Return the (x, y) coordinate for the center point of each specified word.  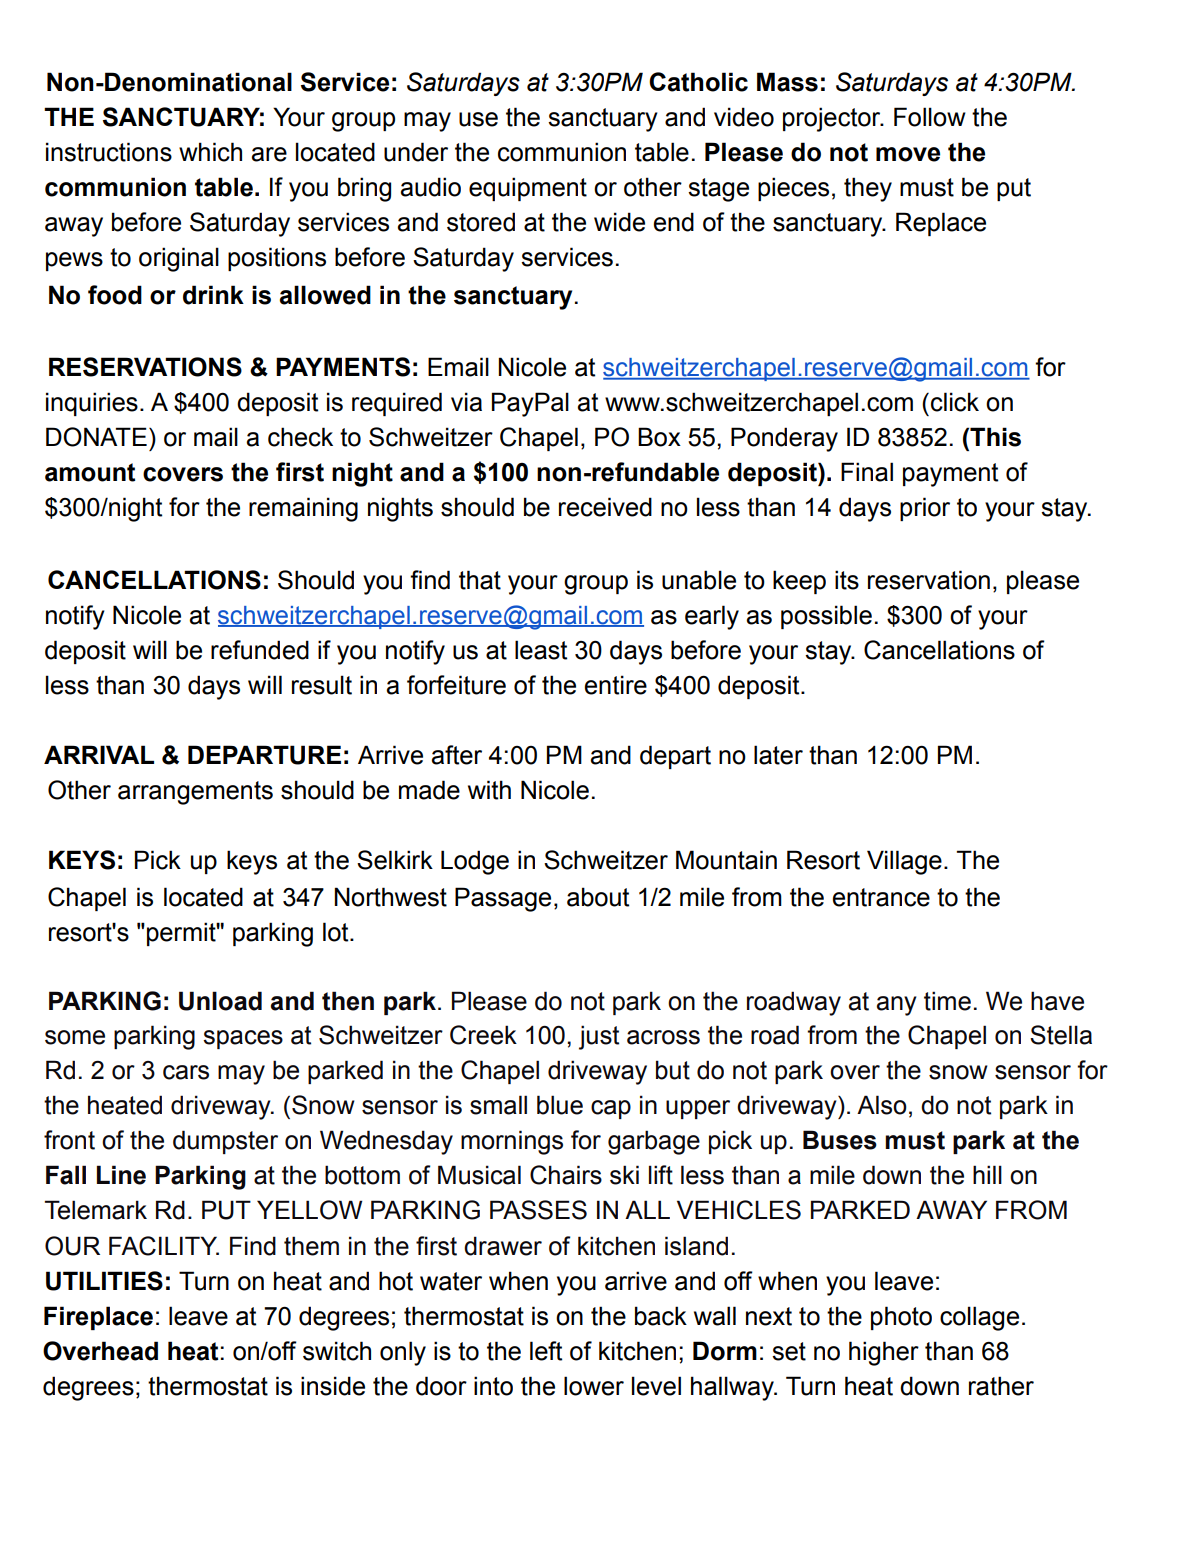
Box (659, 437)
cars (186, 1072)
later (778, 755)
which (210, 152)
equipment (528, 189)
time (947, 1001)
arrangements (195, 793)
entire (616, 685)
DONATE (96, 437)
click (955, 402)
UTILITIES (104, 1281)
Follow (930, 117)
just (599, 1037)
